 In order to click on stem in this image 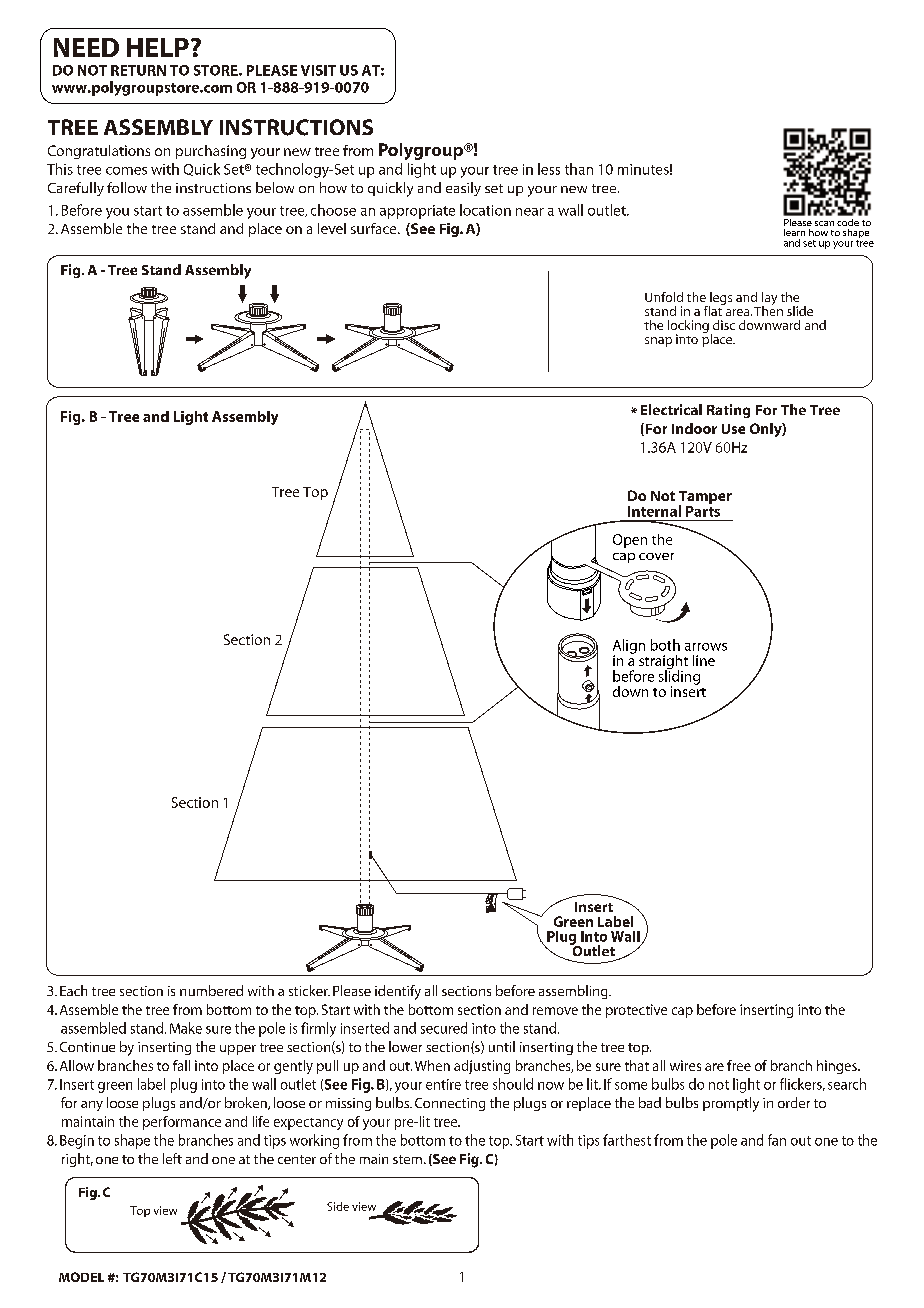, I will do `click(407, 1159)`.
